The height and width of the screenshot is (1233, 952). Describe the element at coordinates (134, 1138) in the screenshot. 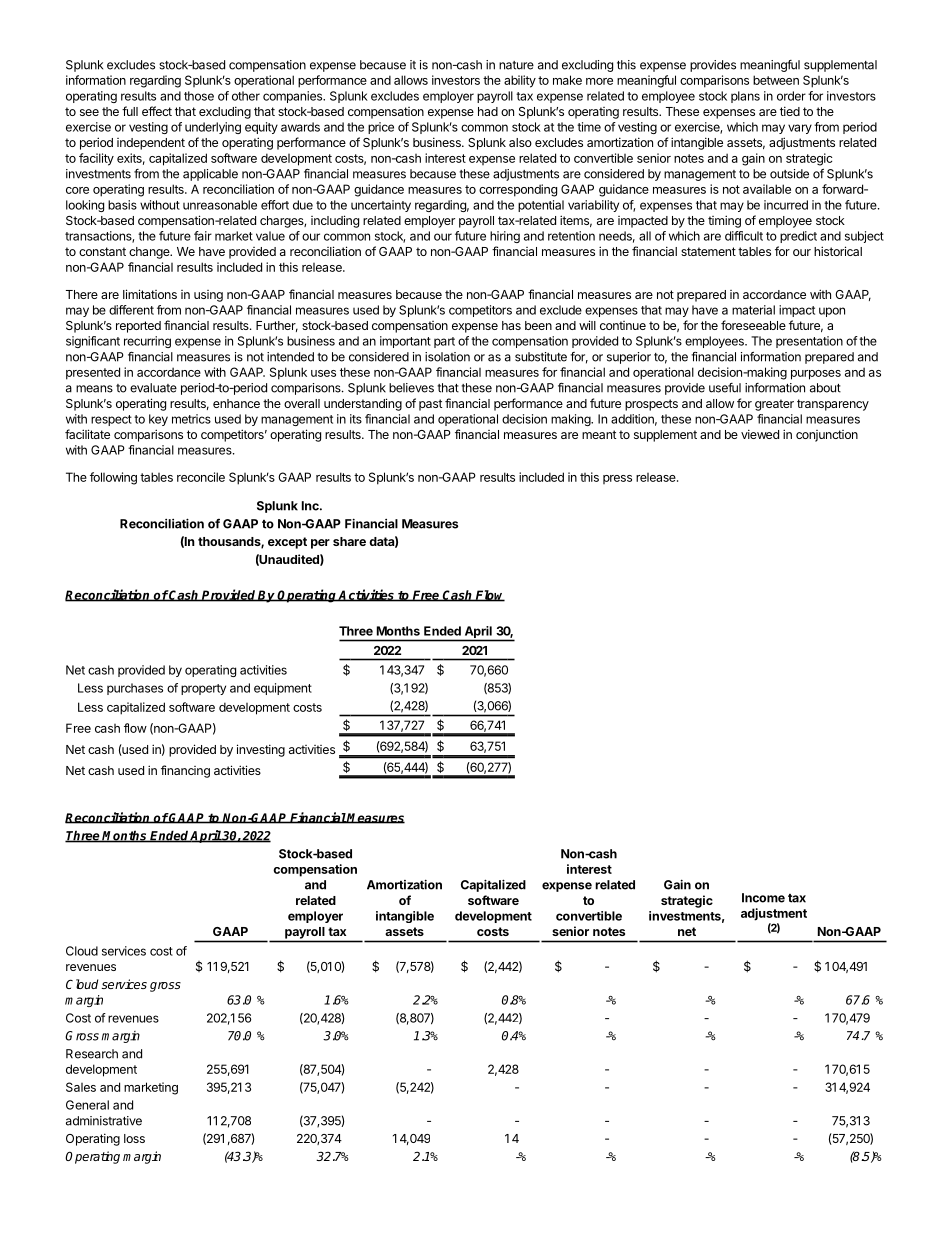

I see `loss` at that location.
